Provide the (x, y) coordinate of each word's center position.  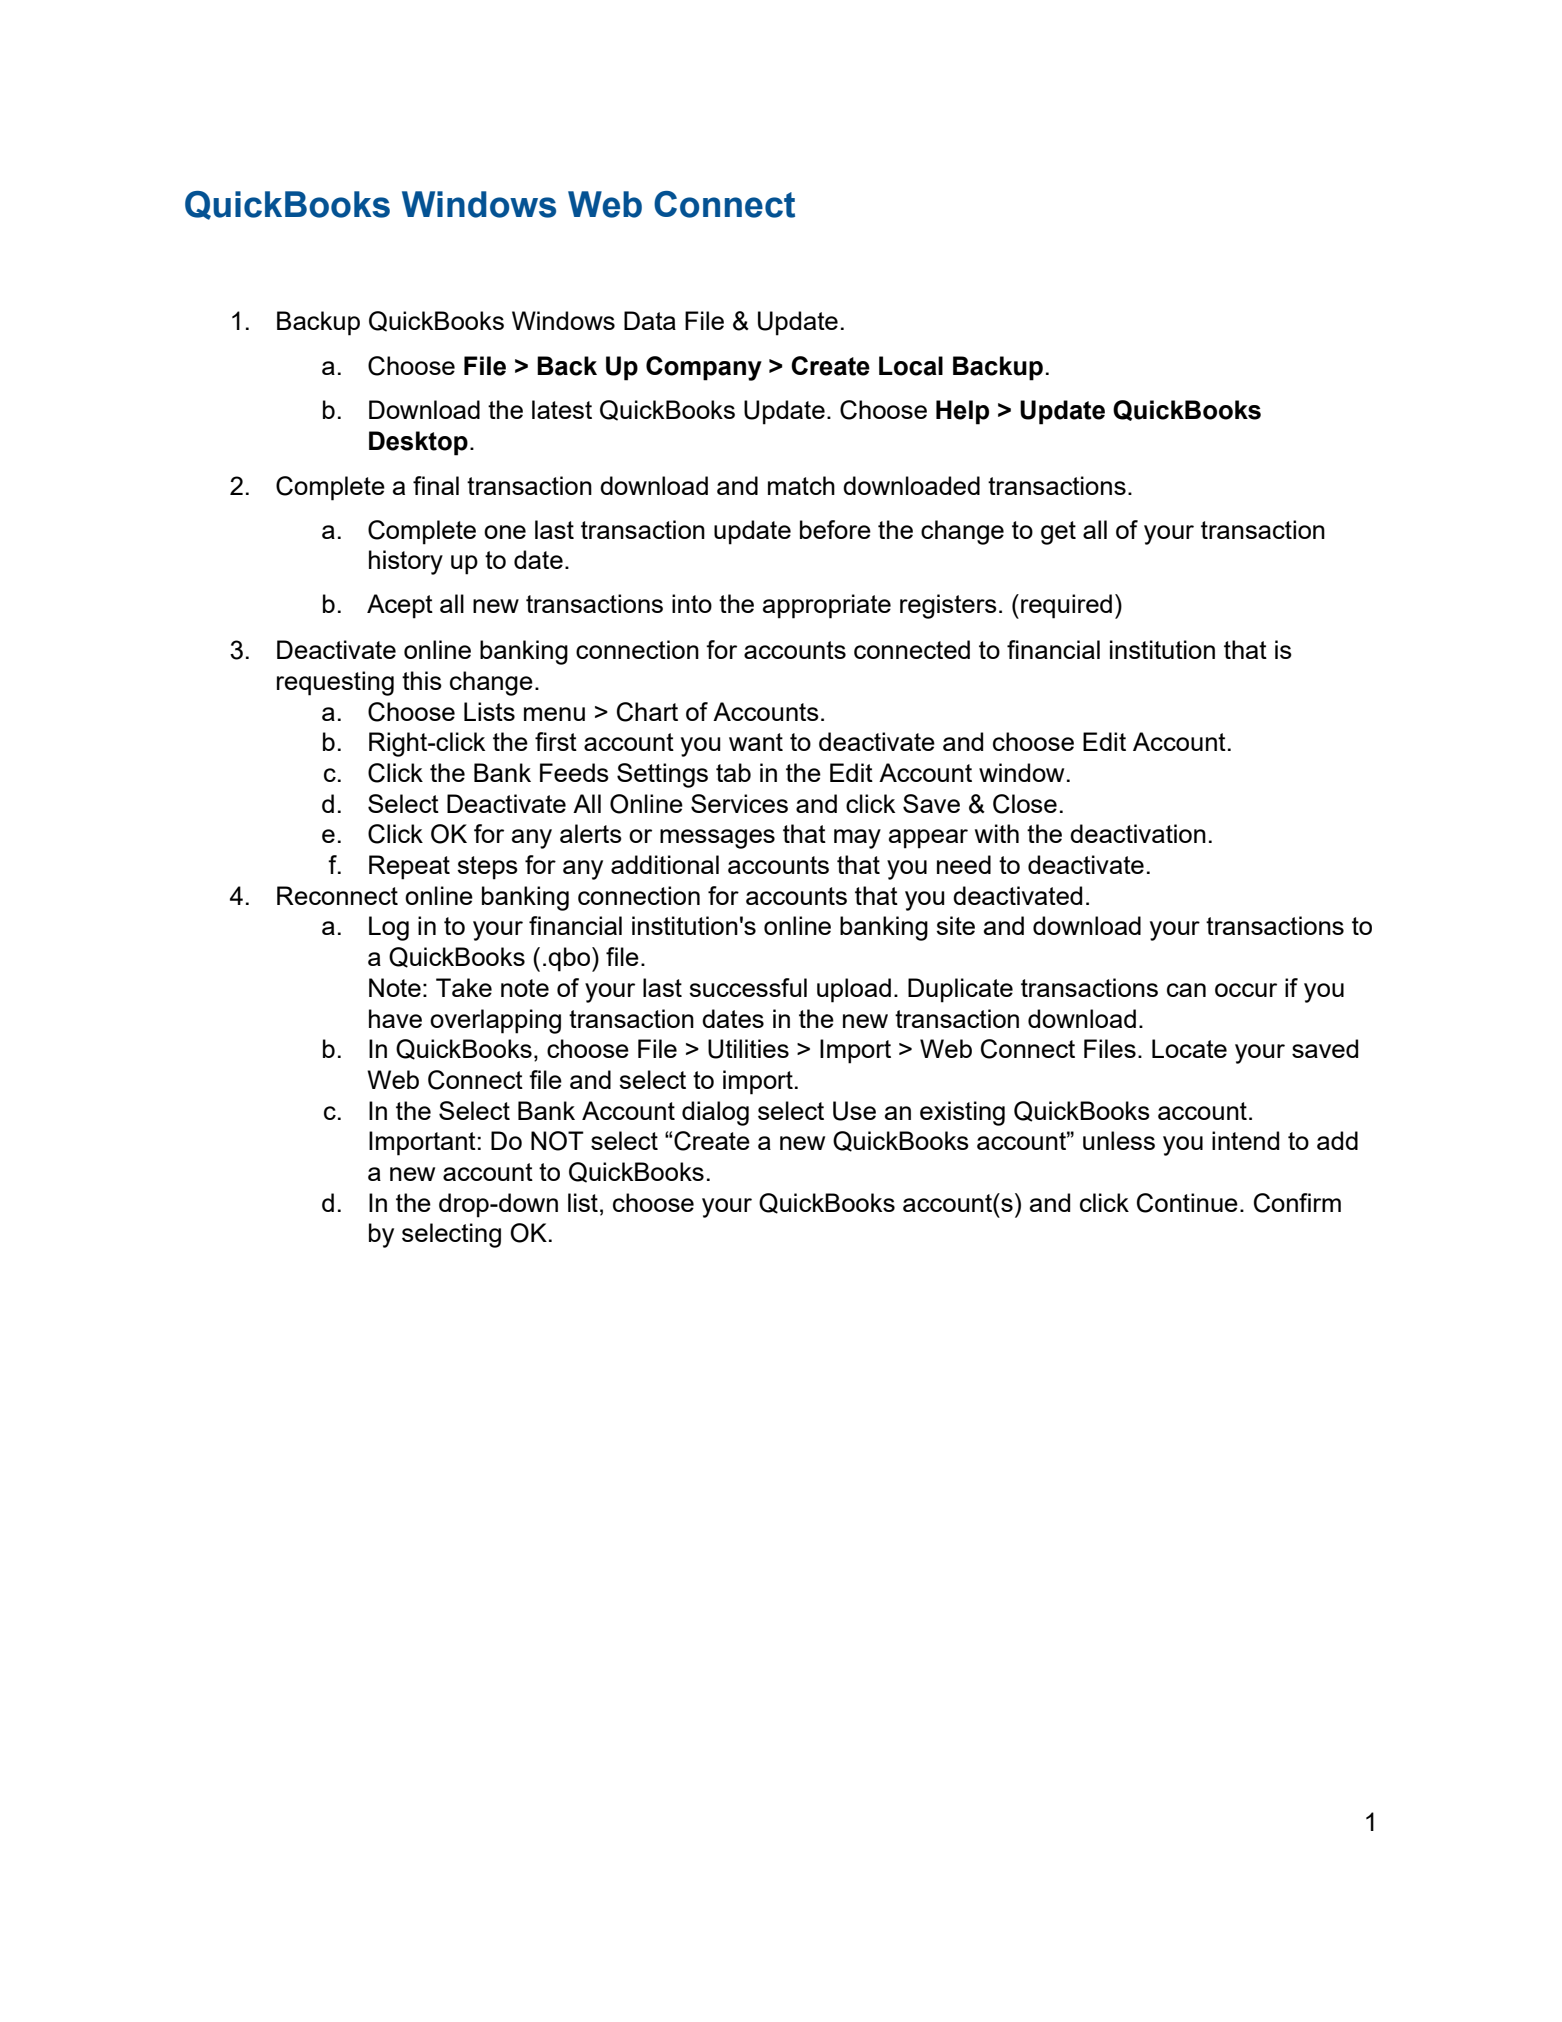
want (756, 742)
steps (487, 868)
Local (911, 366)
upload (854, 990)
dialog (715, 1113)
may (857, 839)
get (1058, 533)
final (436, 485)
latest (562, 409)
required (1066, 606)
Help (962, 412)
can (1186, 990)
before (835, 529)
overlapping (495, 1021)
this (422, 680)
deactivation (1138, 833)
